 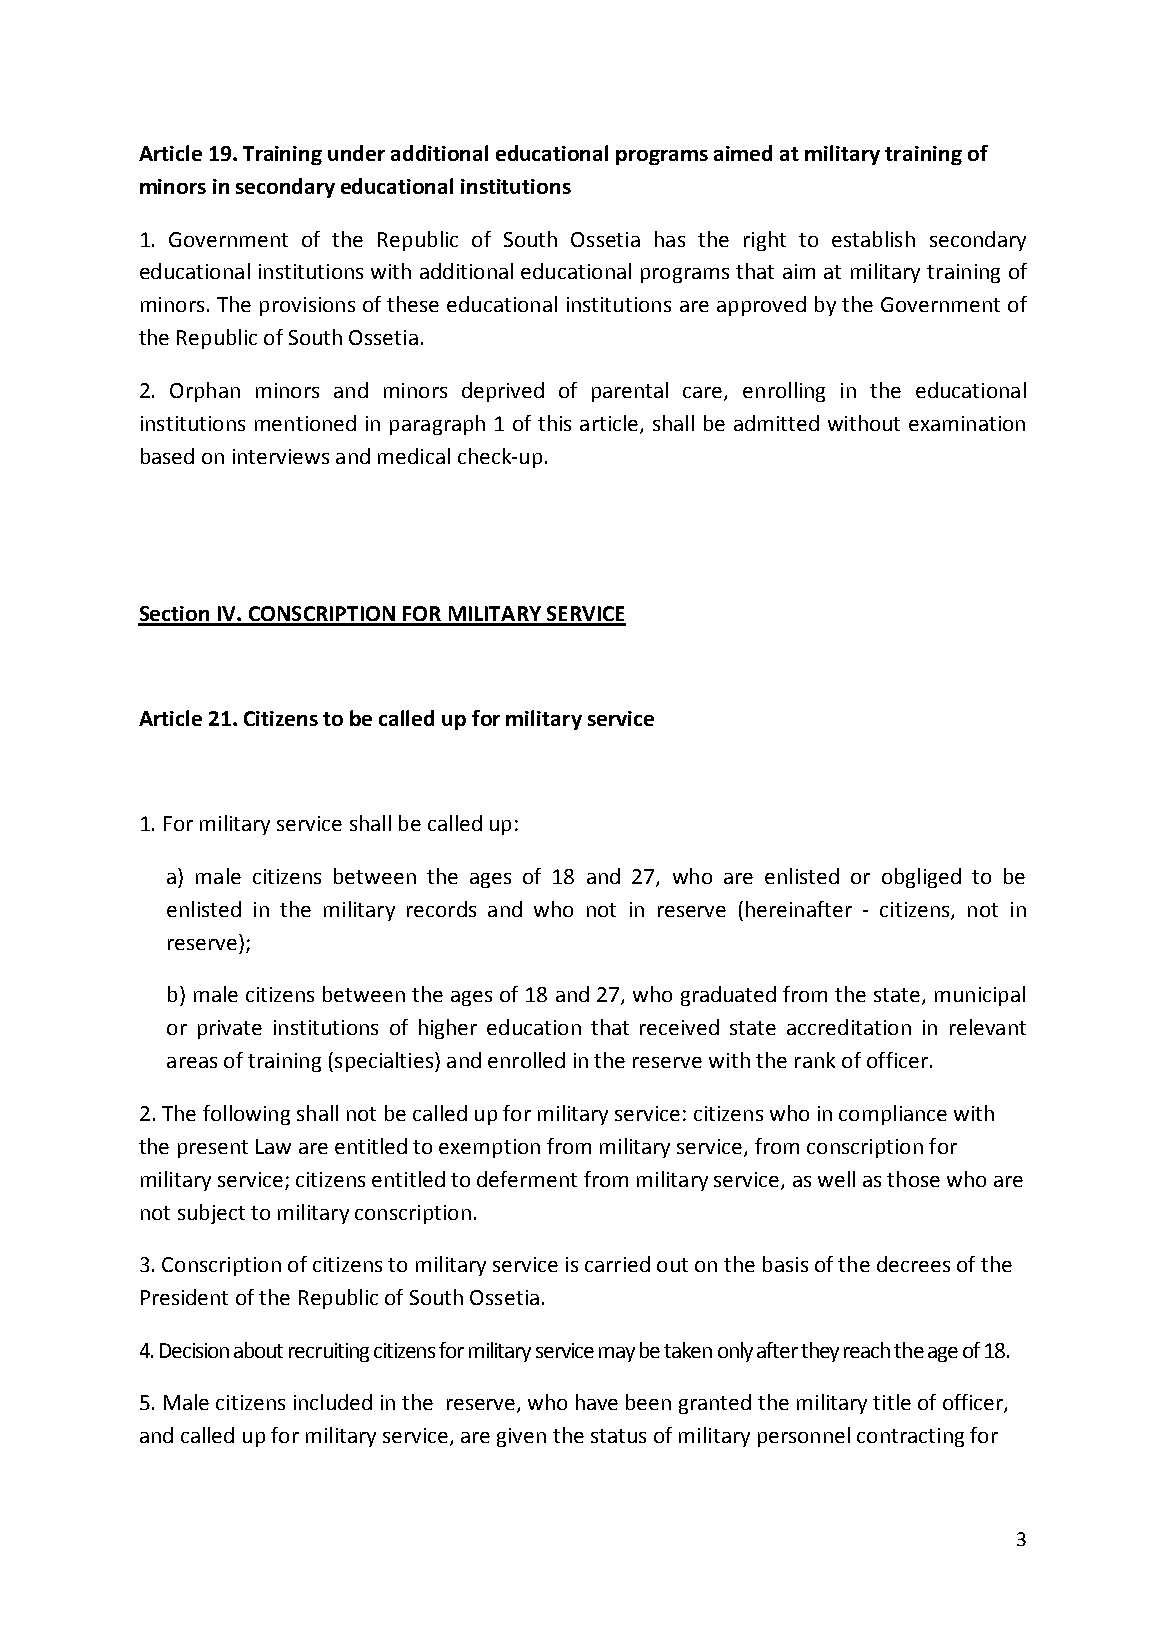 What do you see at coordinates (849, 1027) in the image?
I see `accreditation` at bounding box center [849, 1027].
